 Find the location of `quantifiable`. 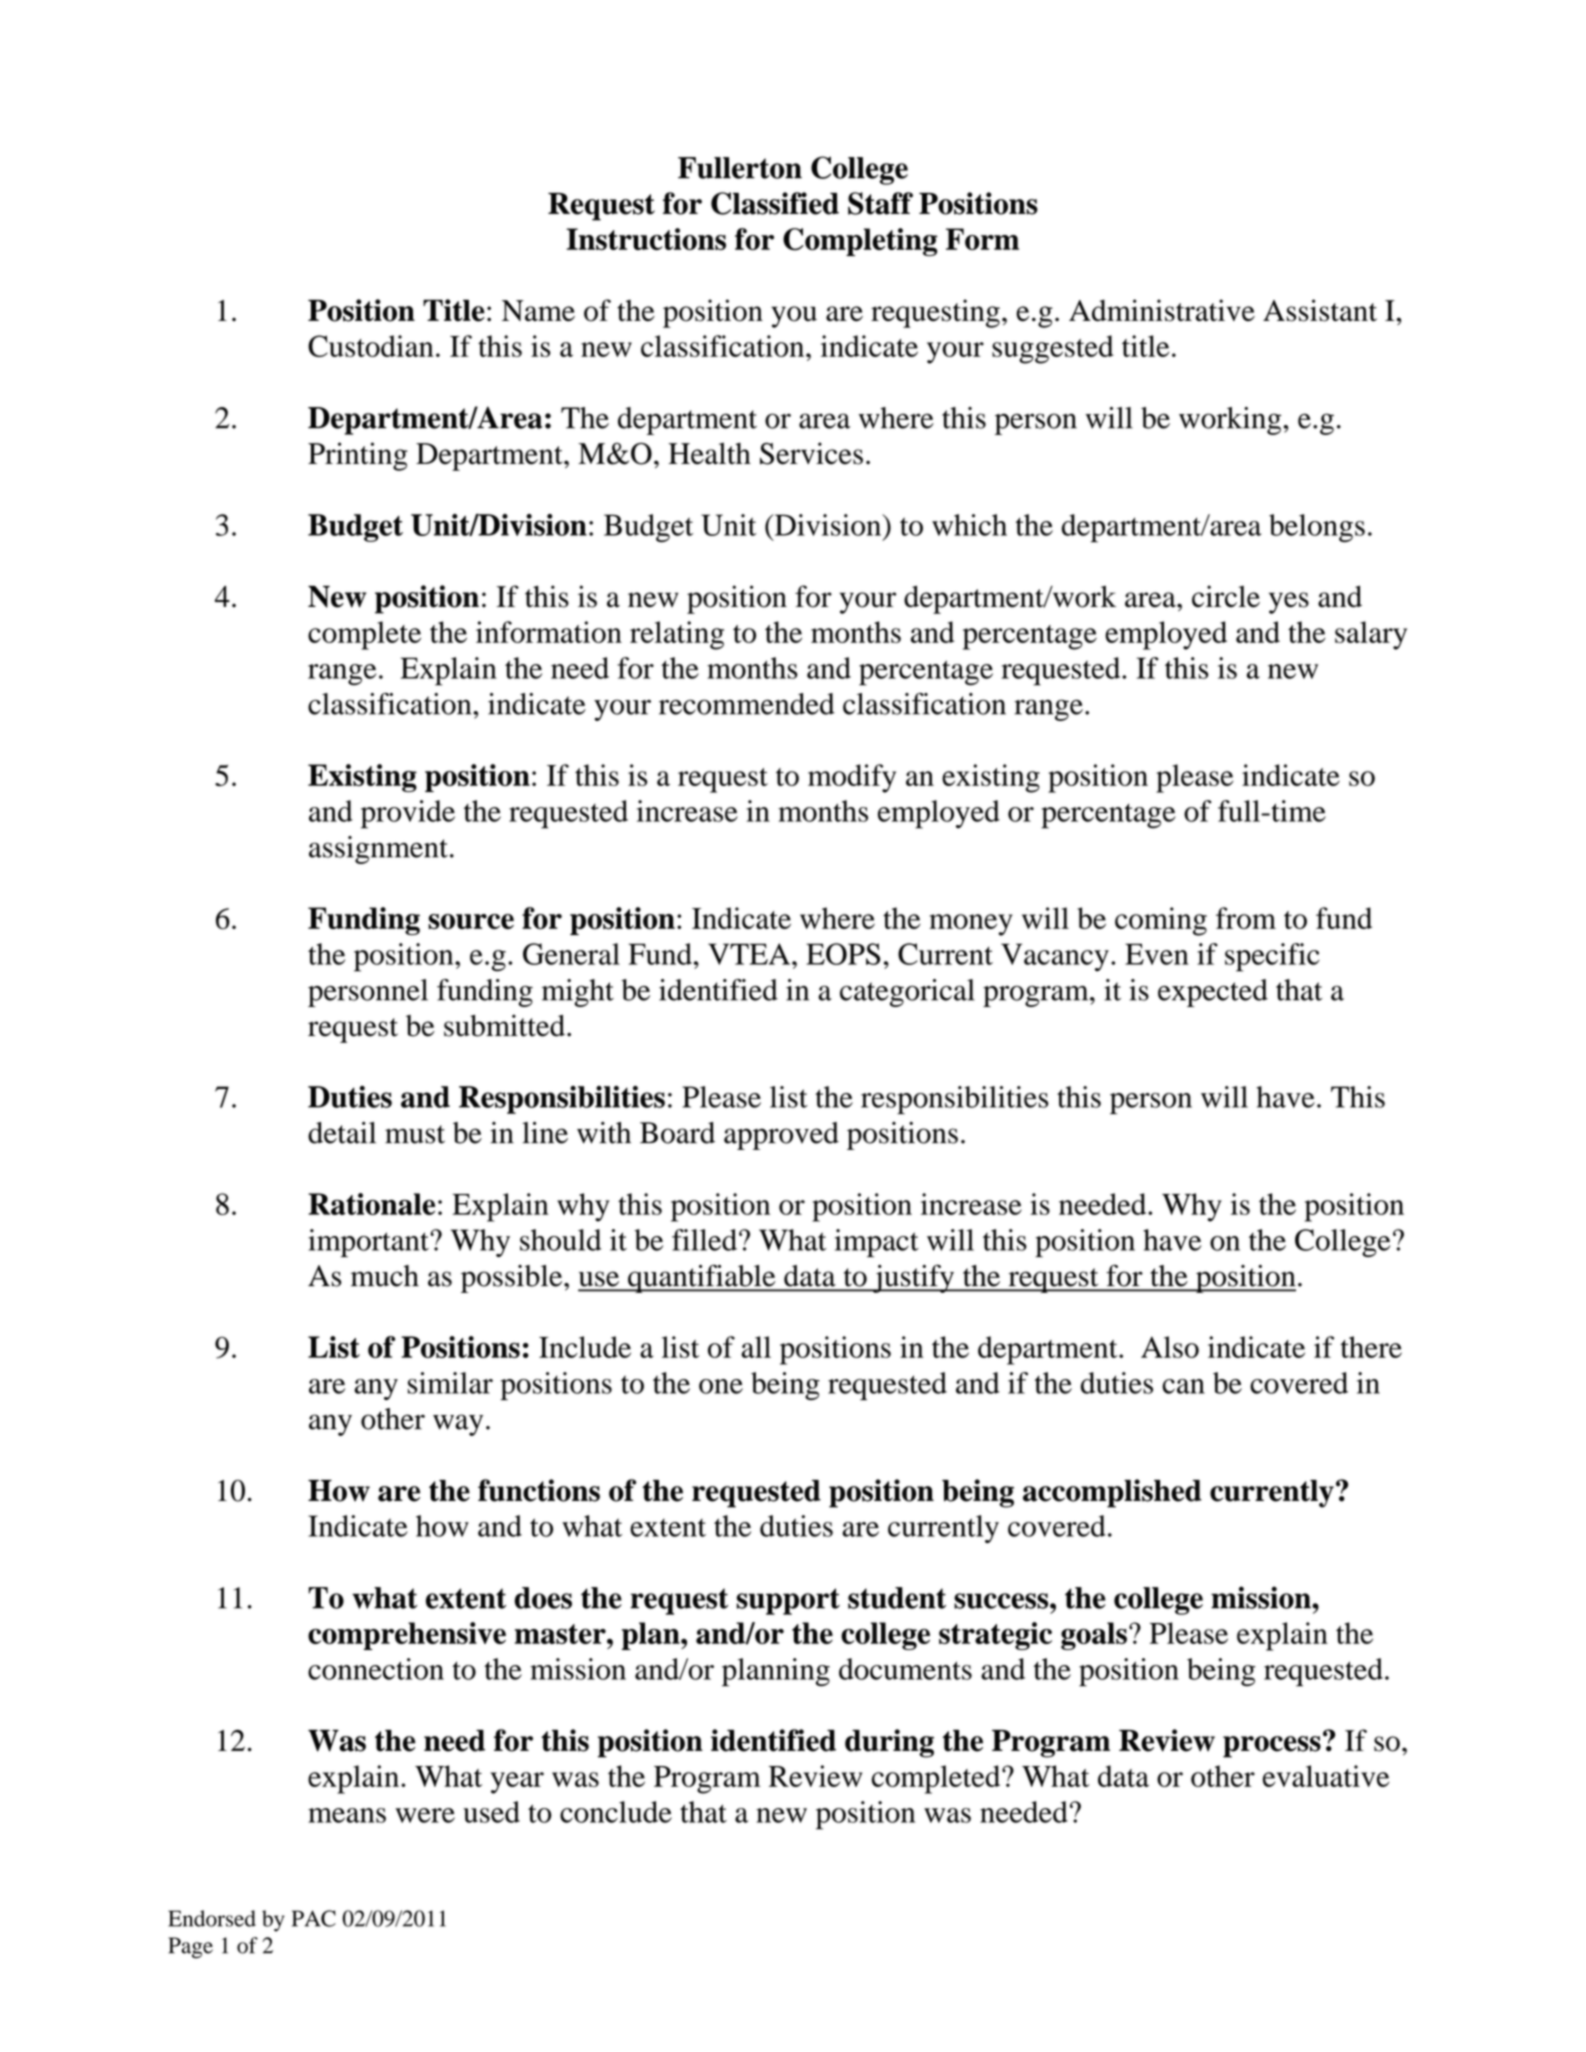

quantifiable is located at coordinates (702, 1278).
